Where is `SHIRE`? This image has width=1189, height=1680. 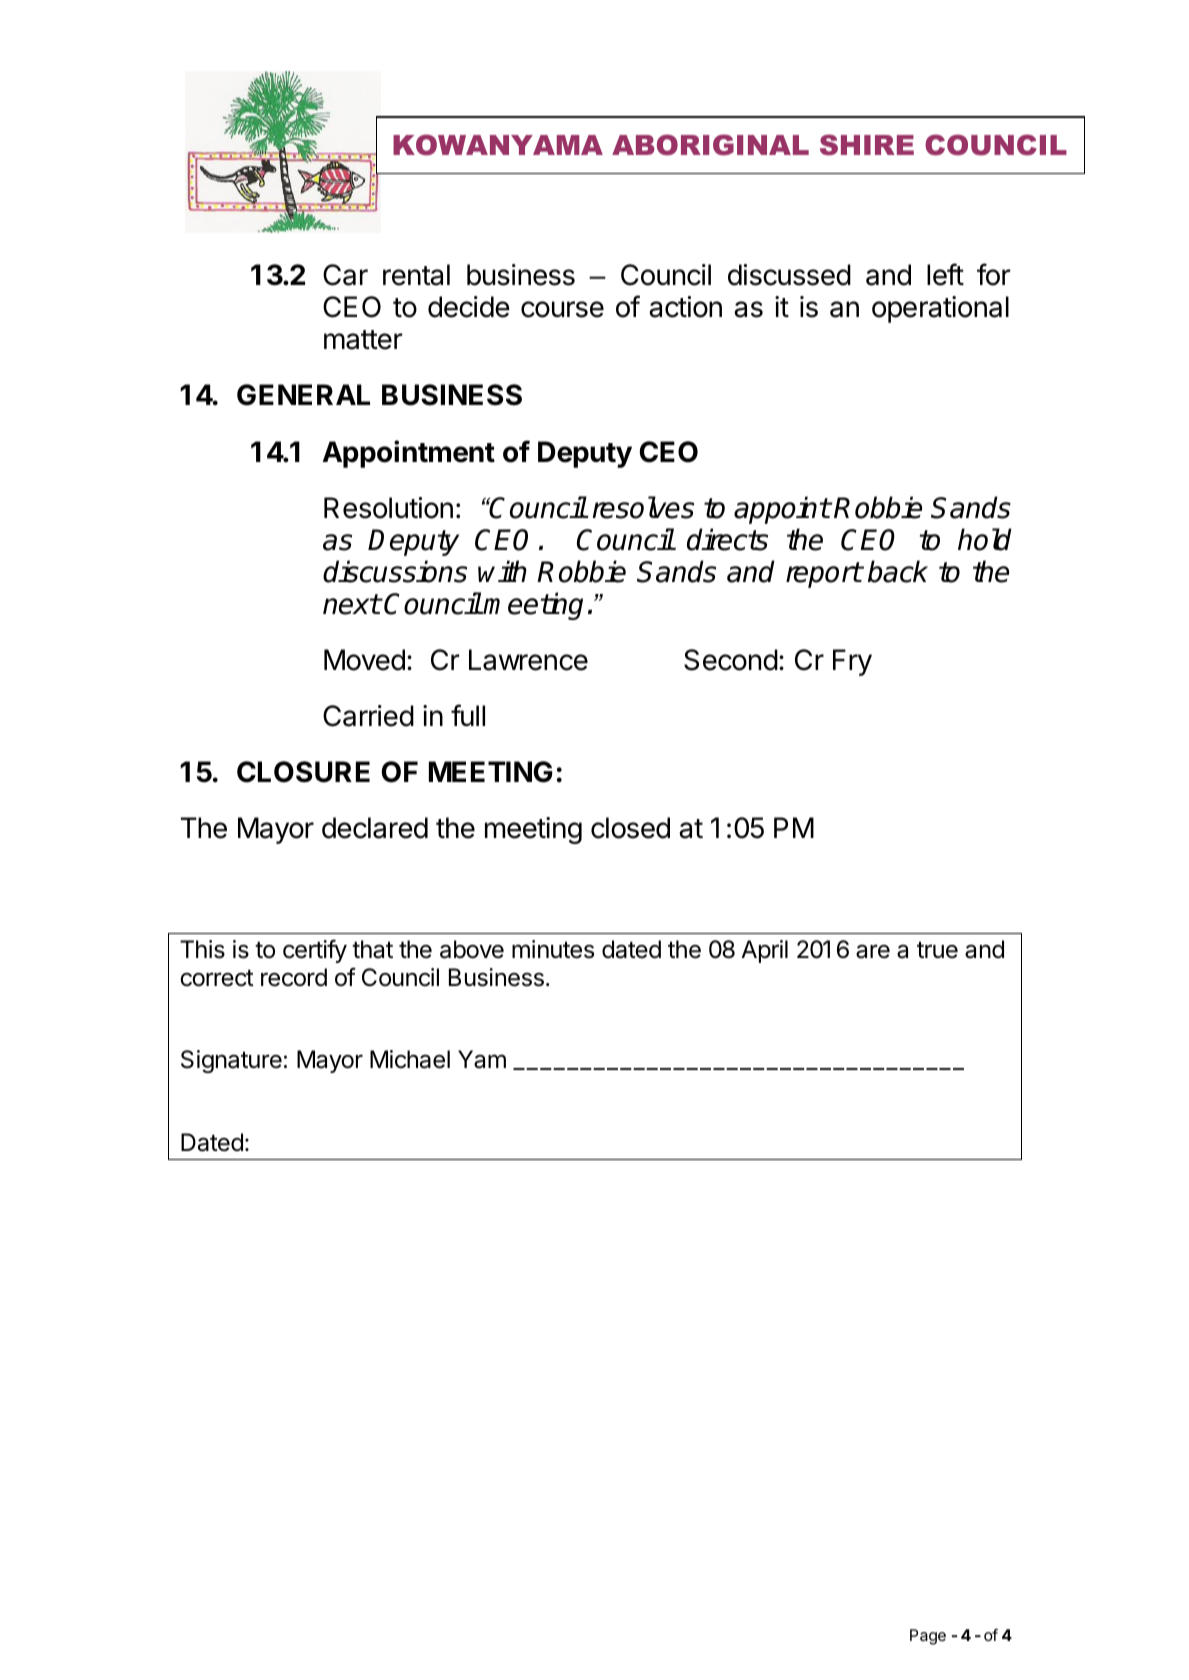
SHIRE is located at coordinates (867, 145).
